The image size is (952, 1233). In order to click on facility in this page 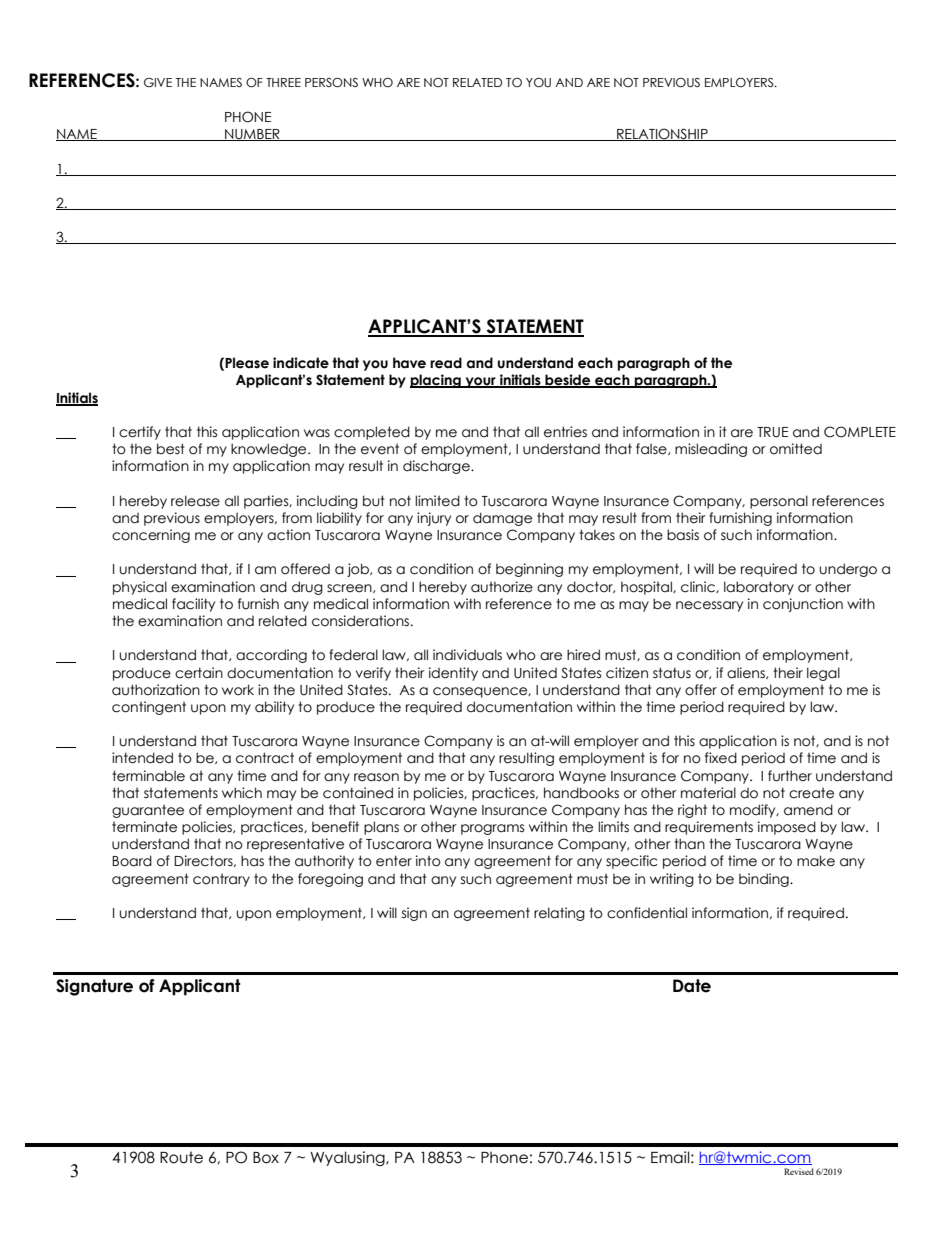, I will do `click(193, 605)`.
